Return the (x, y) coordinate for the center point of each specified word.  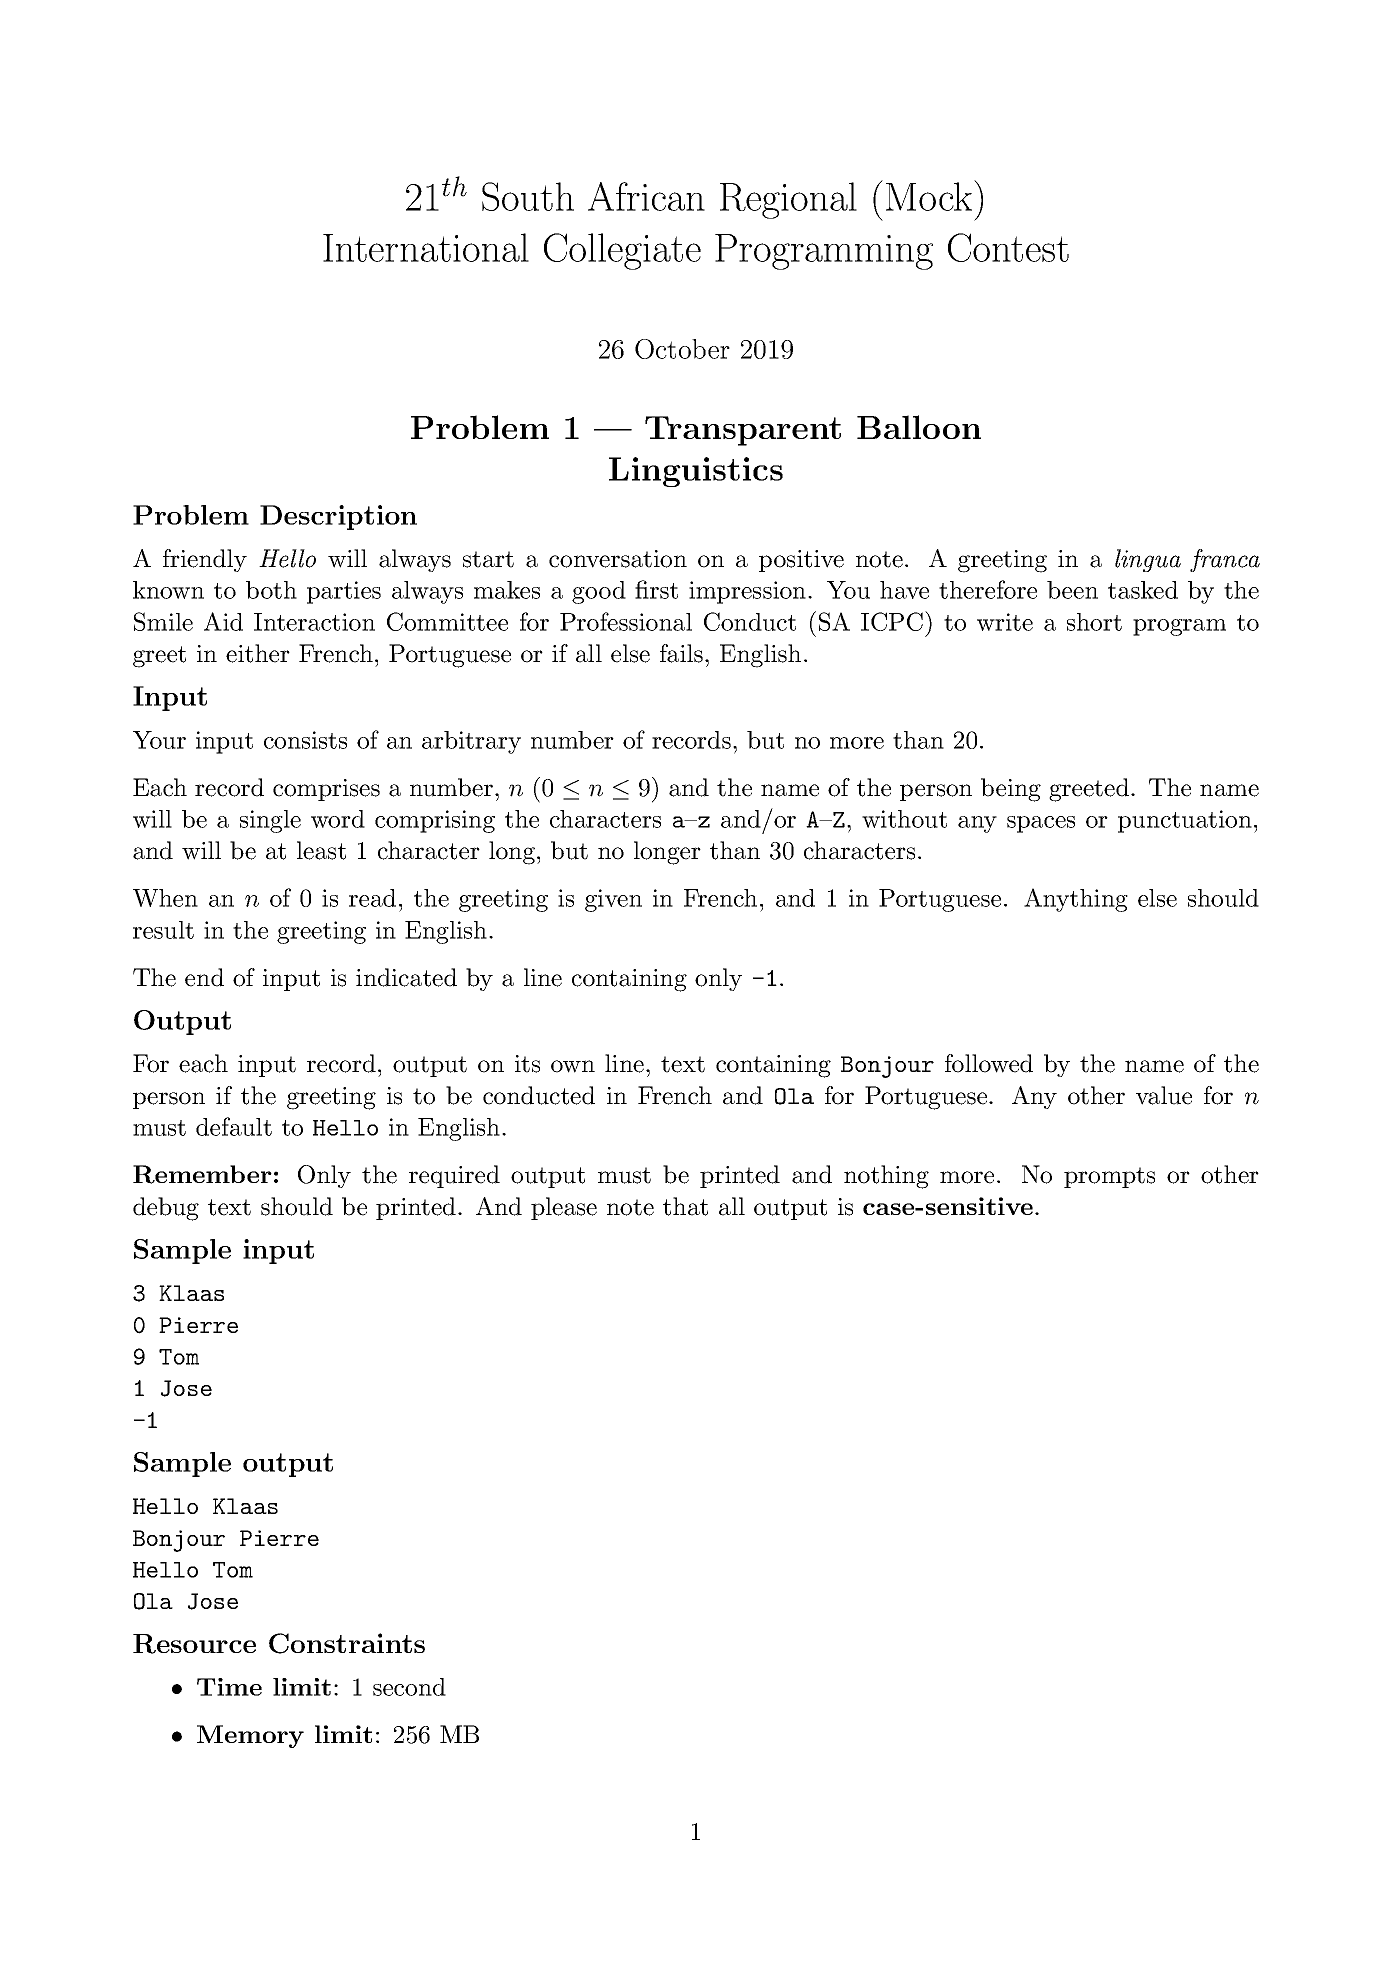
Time (229, 1687)
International (426, 247)
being (1011, 790)
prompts (1109, 1177)
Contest (1008, 247)
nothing (886, 1177)
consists (305, 740)
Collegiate (622, 251)
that (685, 1206)
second (409, 1687)
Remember (202, 1174)
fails (681, 653)
